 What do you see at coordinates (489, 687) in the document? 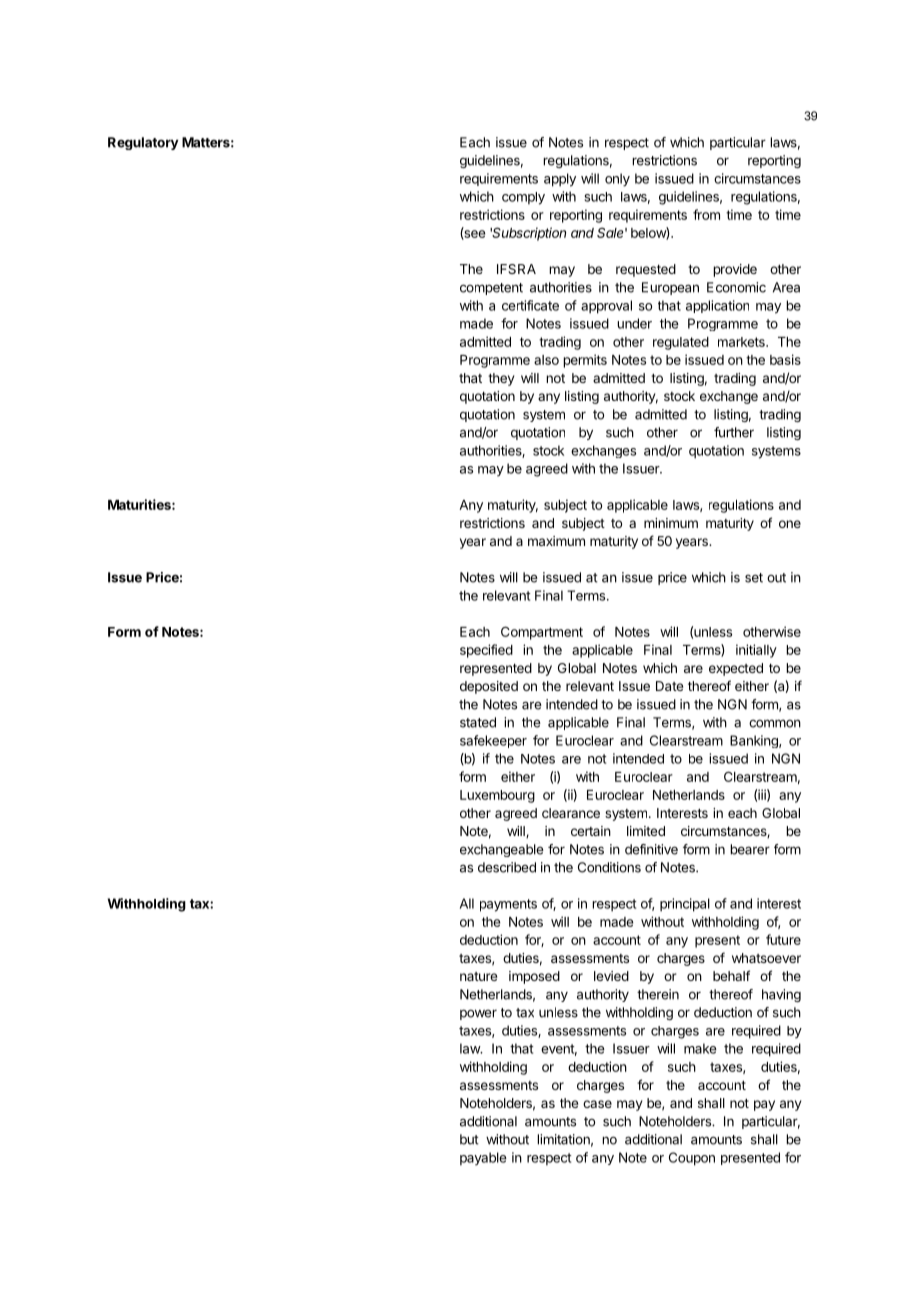
I see `deposited` at bounding box center [489, 687].
